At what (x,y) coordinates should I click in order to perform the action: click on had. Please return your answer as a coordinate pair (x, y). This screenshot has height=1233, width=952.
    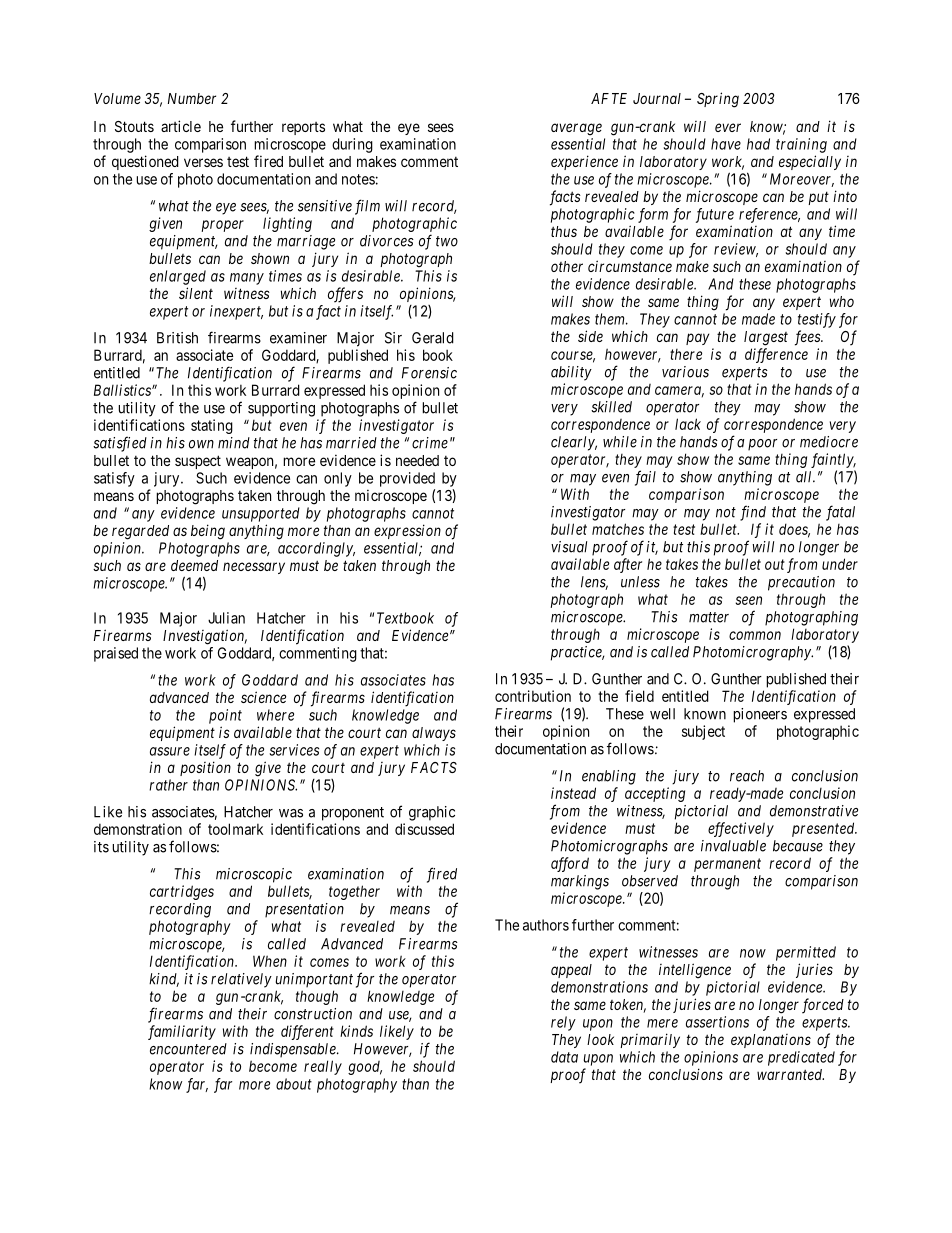
    Looking at the image, I should click on (758, 144).
